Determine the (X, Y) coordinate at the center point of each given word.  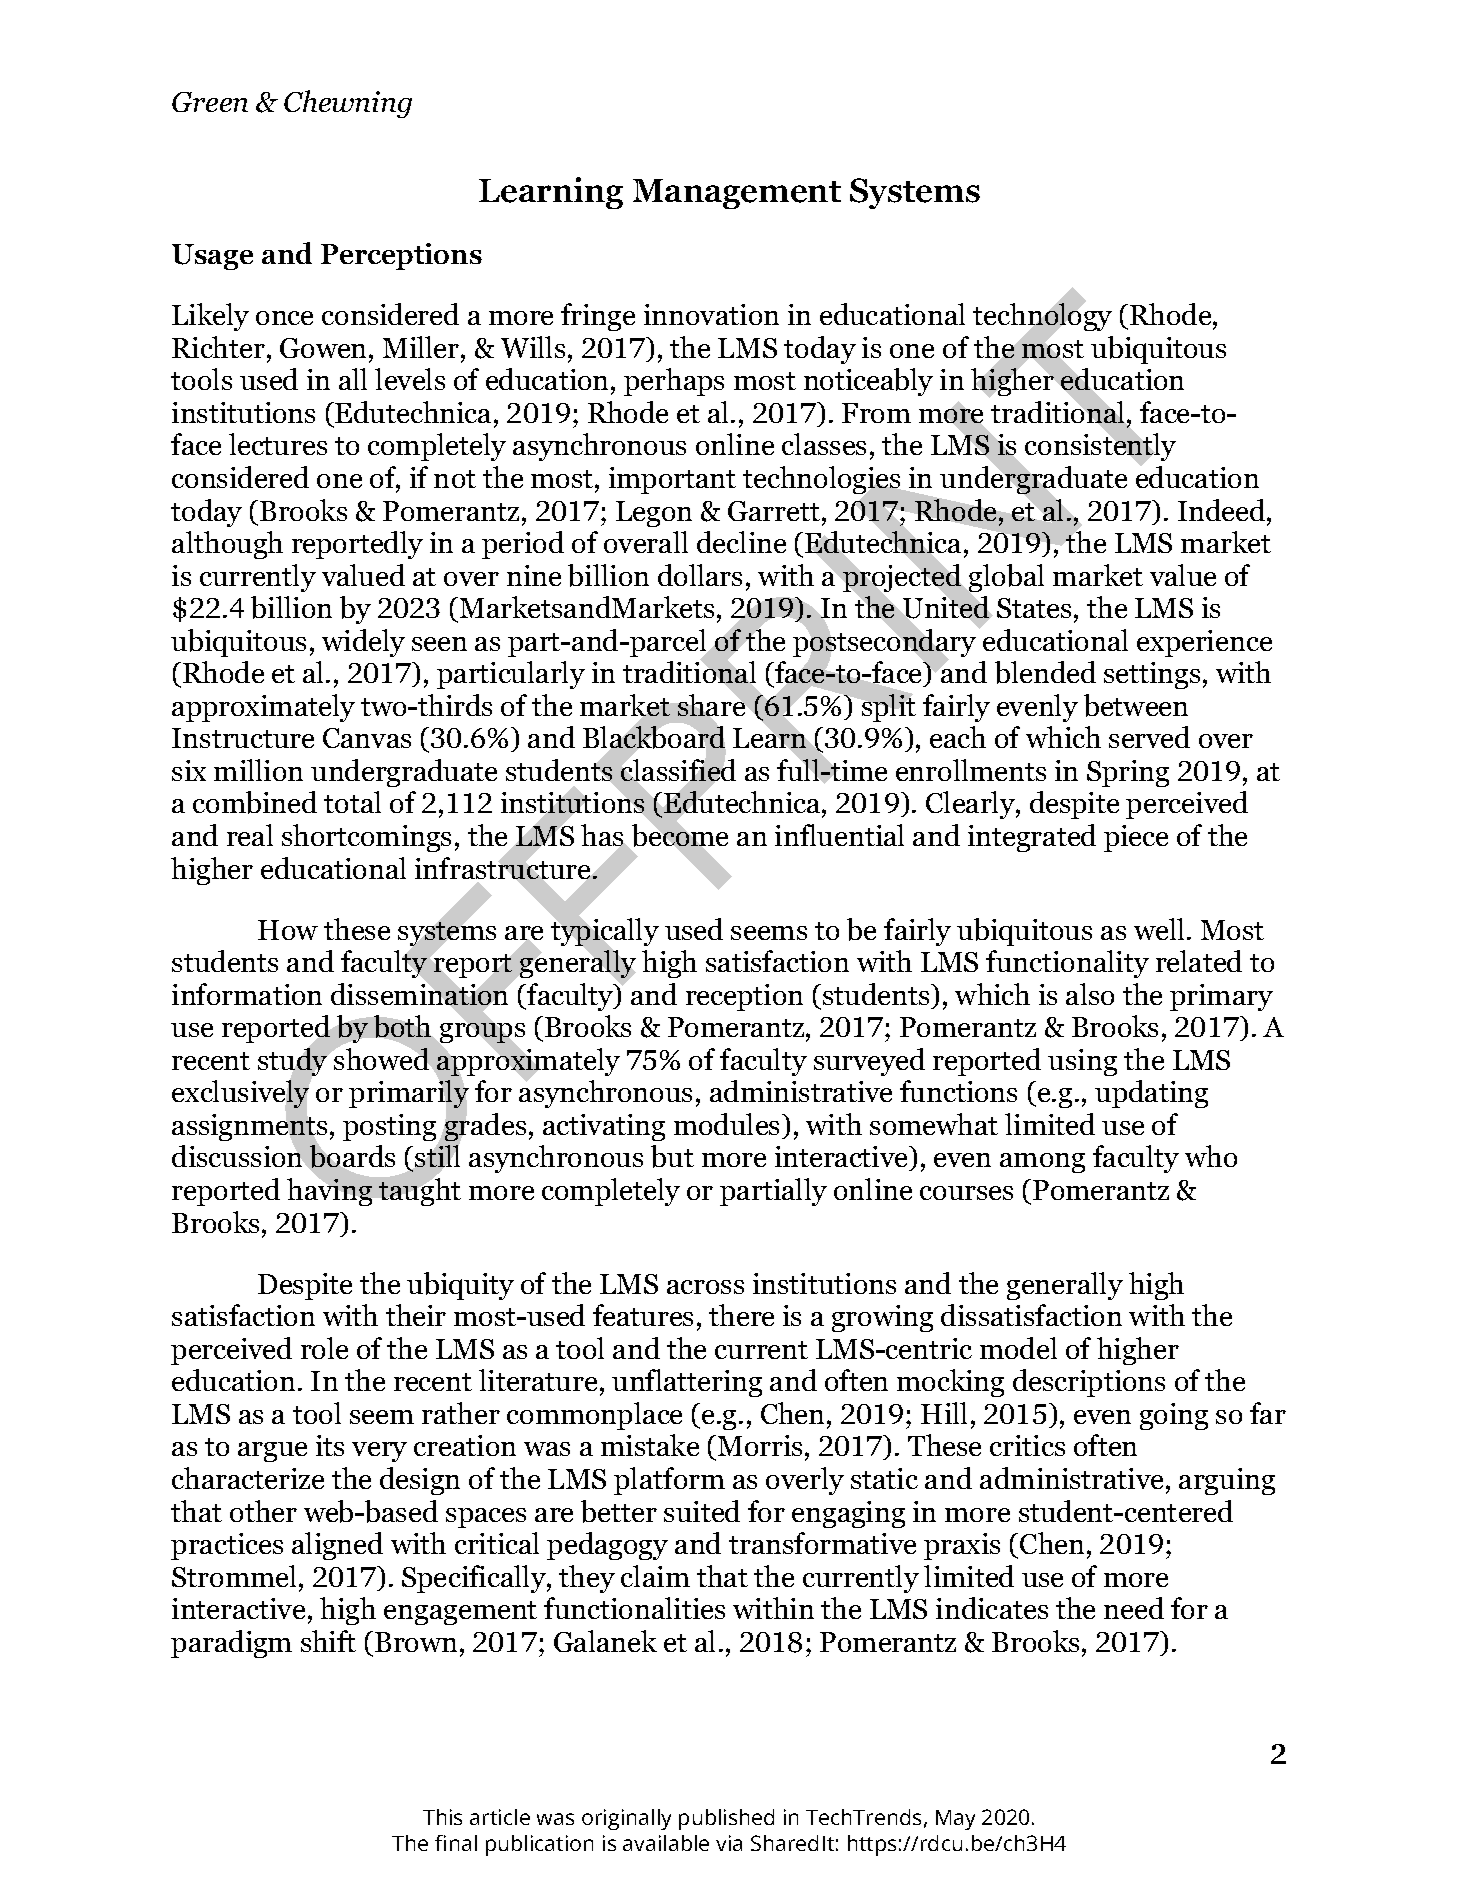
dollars (700, 575)
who (1211, 1156)
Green (210, 102)
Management (737, 194)
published (726, 1819)
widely (363, 643)
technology (1042, 318)
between (1136, 705)
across (705, 1287)
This (442, 1817)
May (955, 1820)
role (324, 1348)
